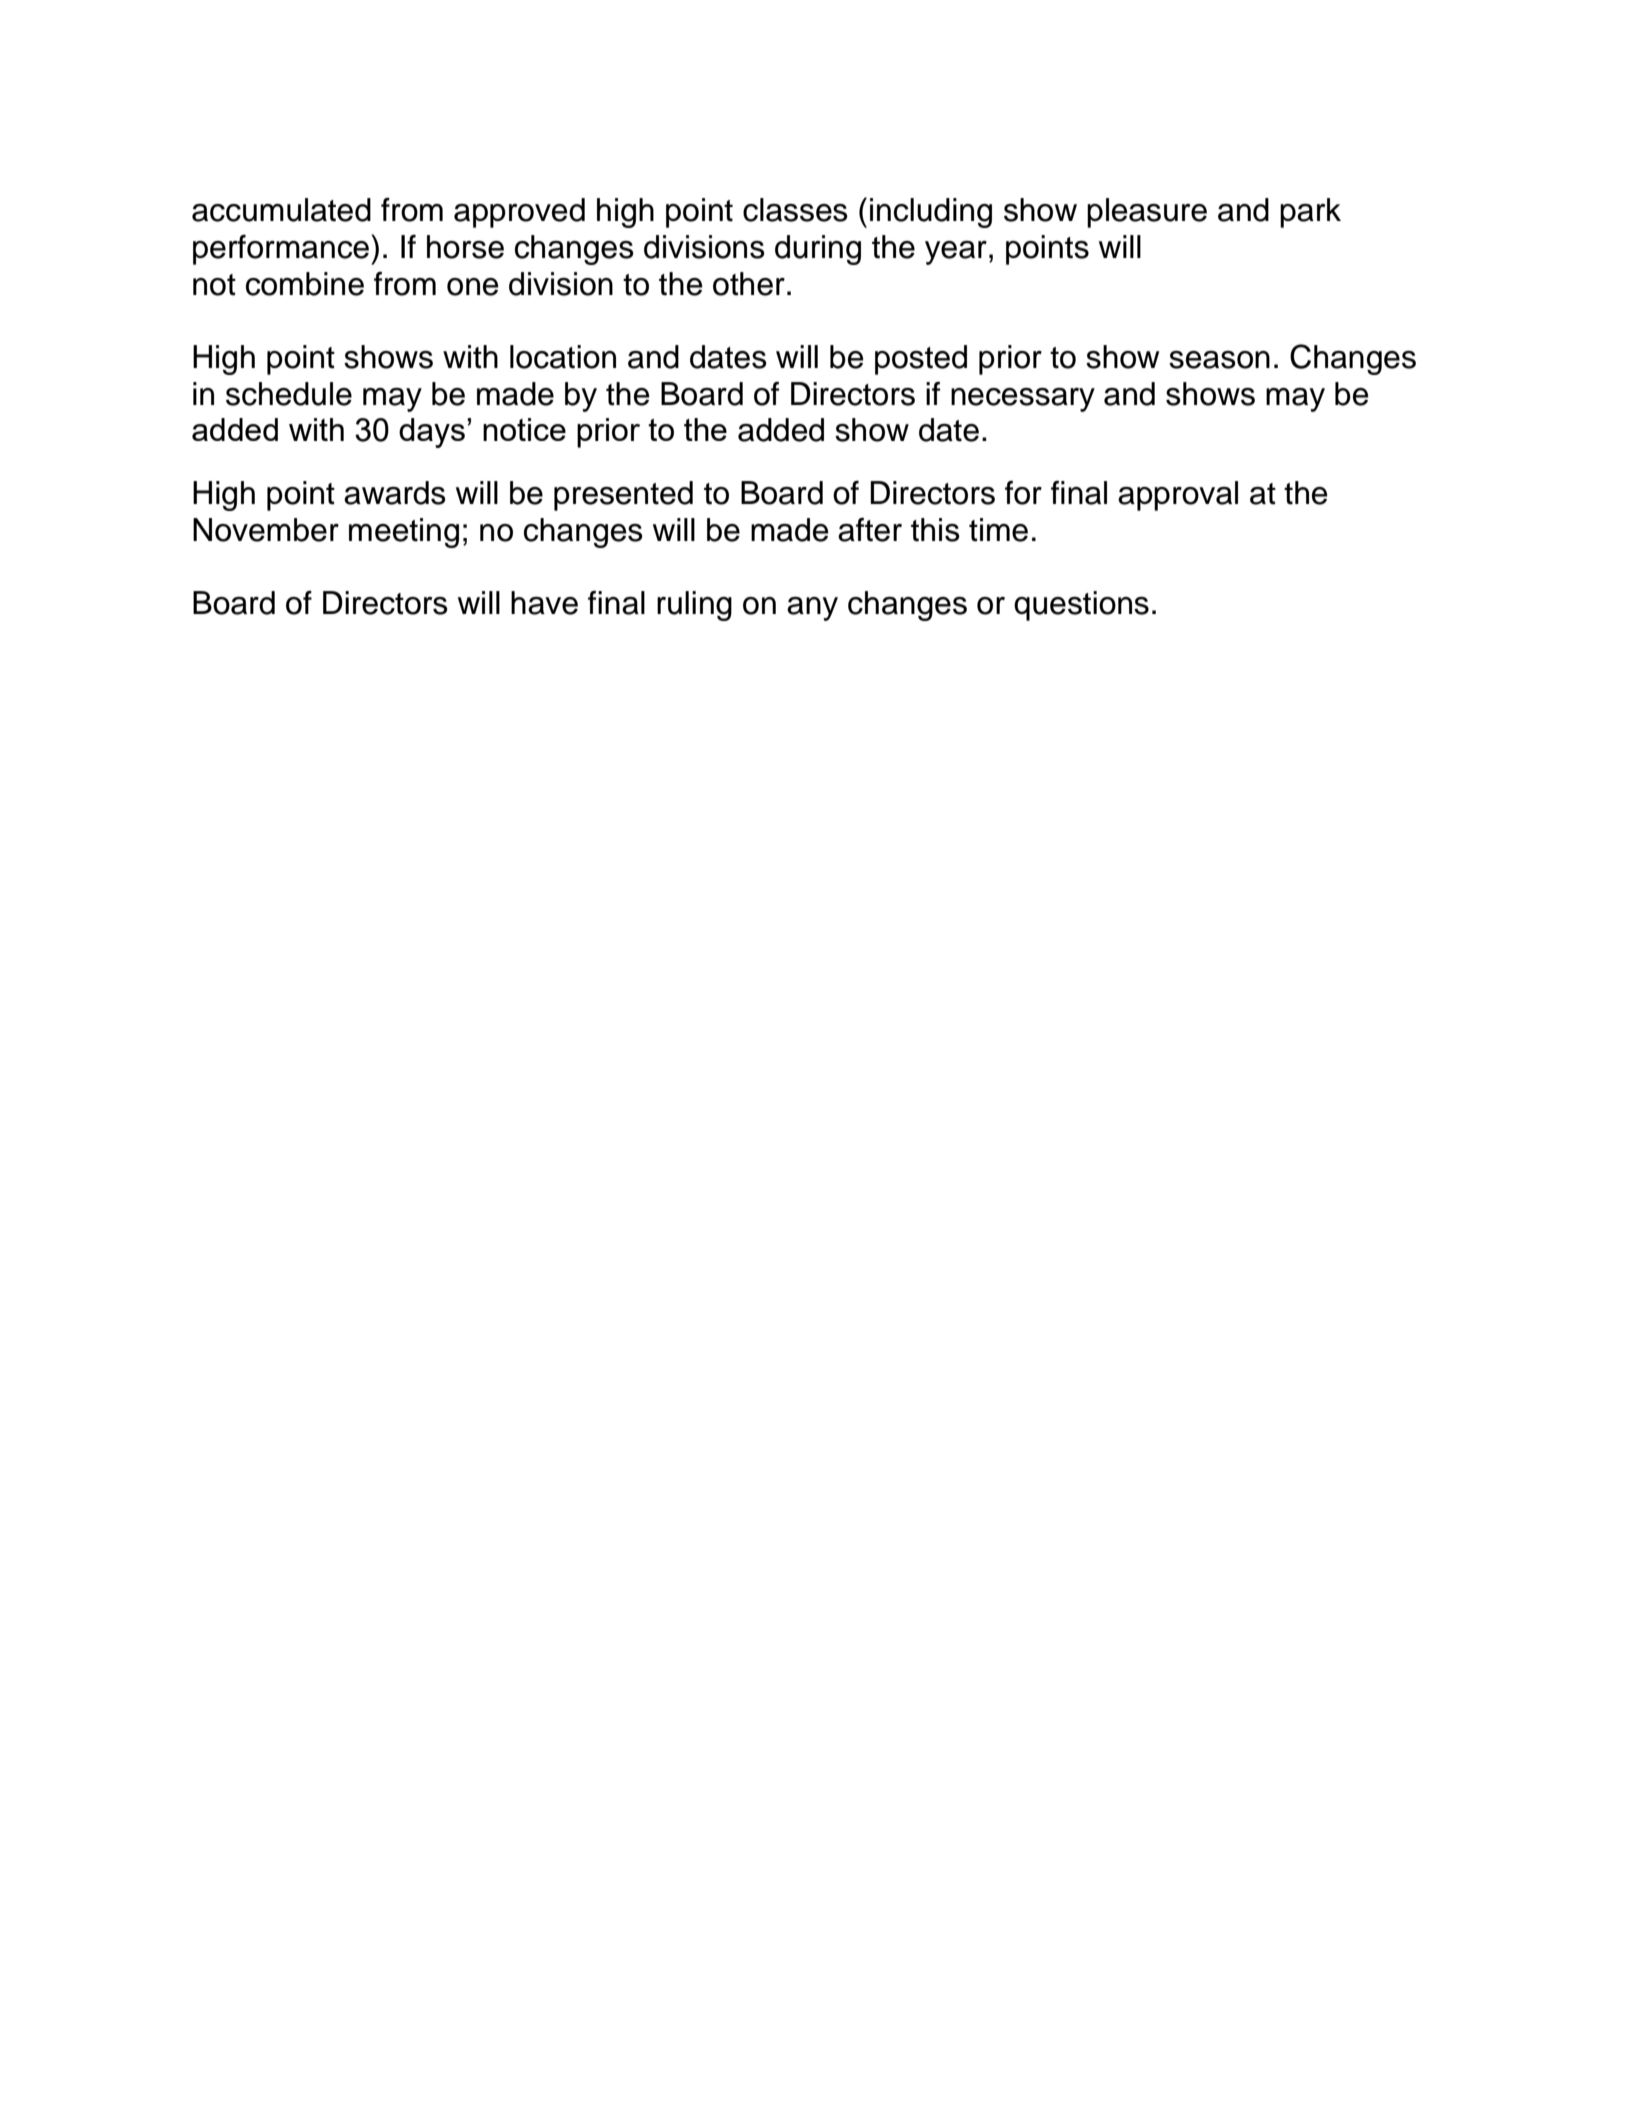  I want to click on classes, so click(795, 210).
